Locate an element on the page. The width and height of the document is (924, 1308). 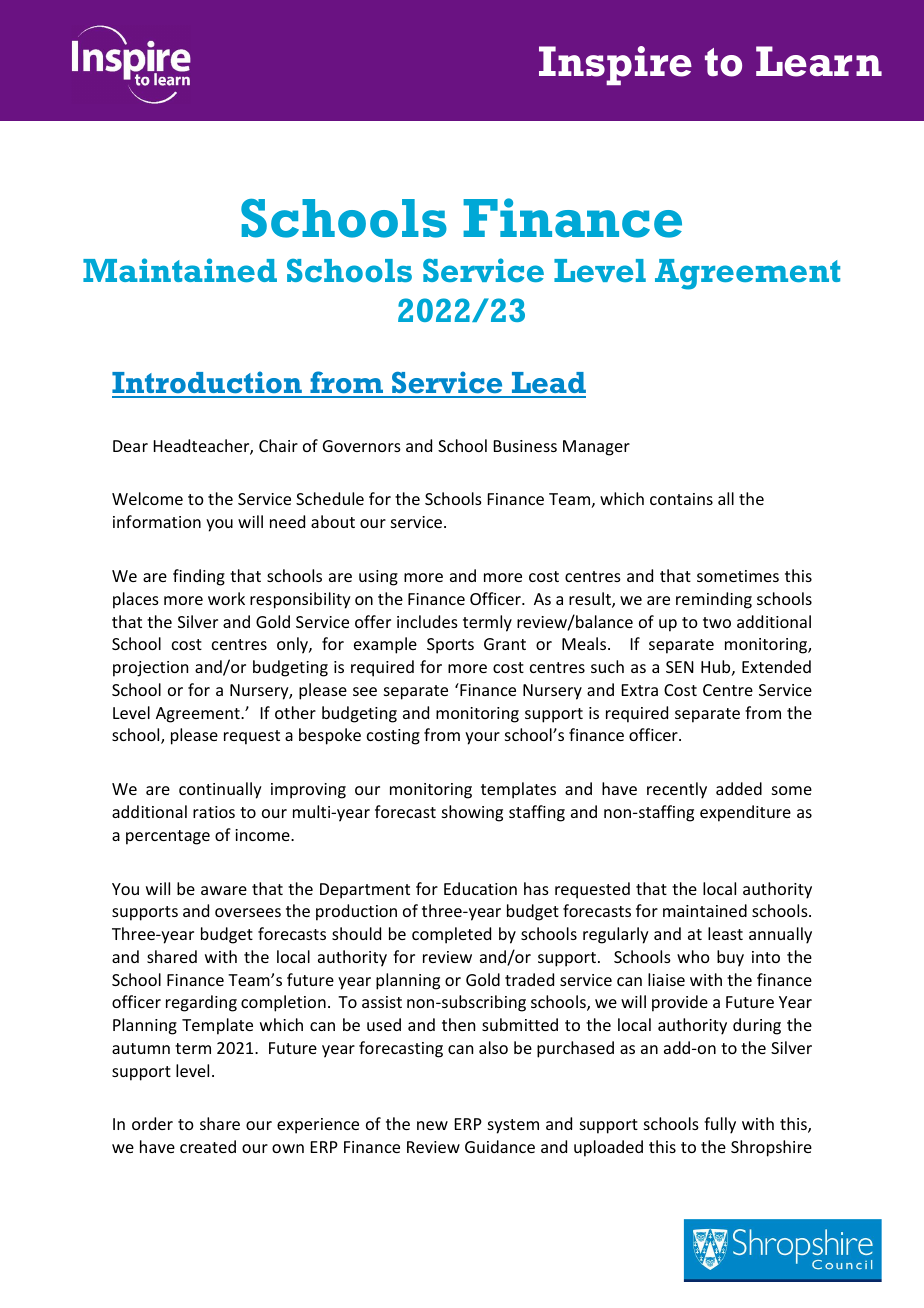
system is located at coordinates (513, 1126).
